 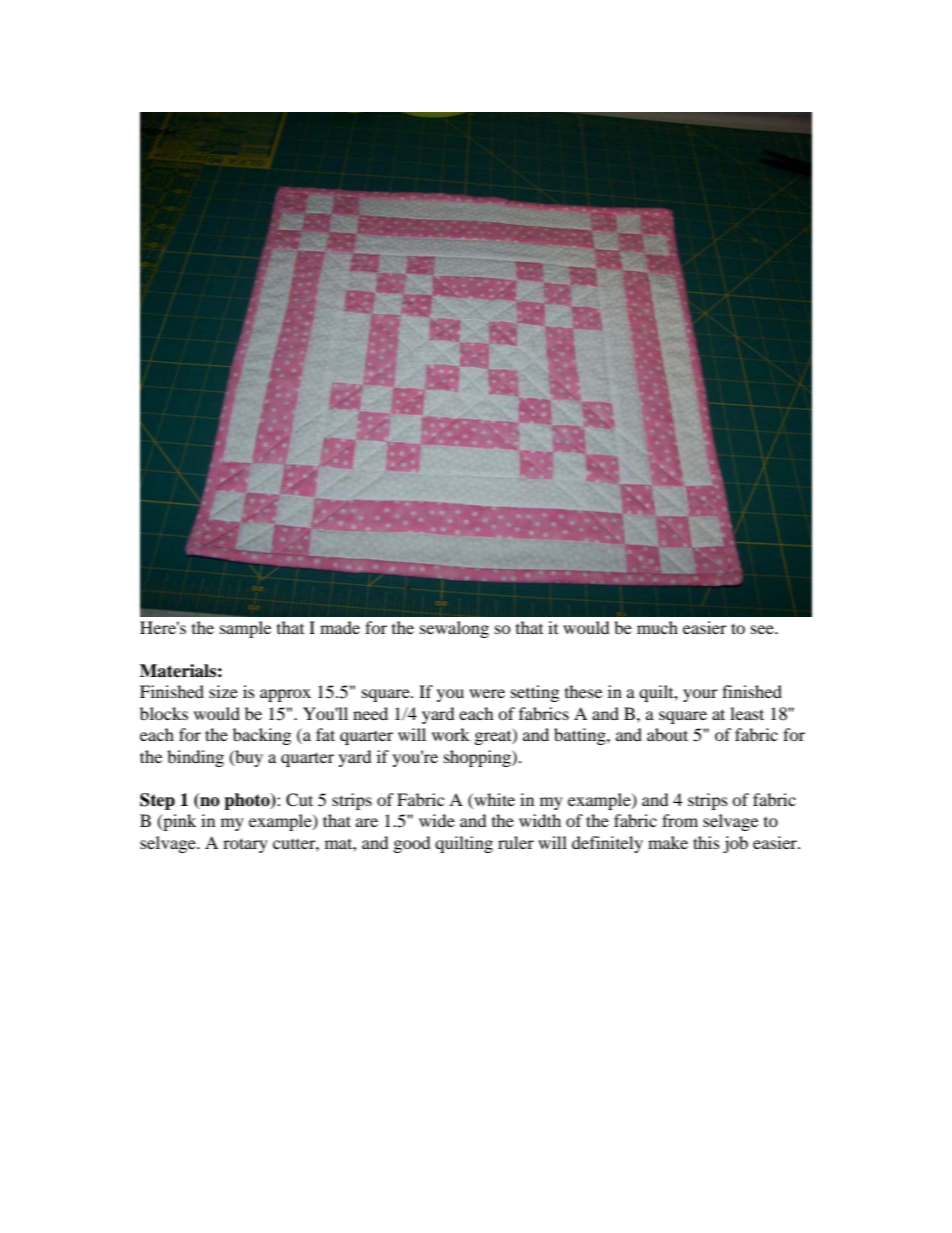 I want to click on your, so click(x=700, y=695).
